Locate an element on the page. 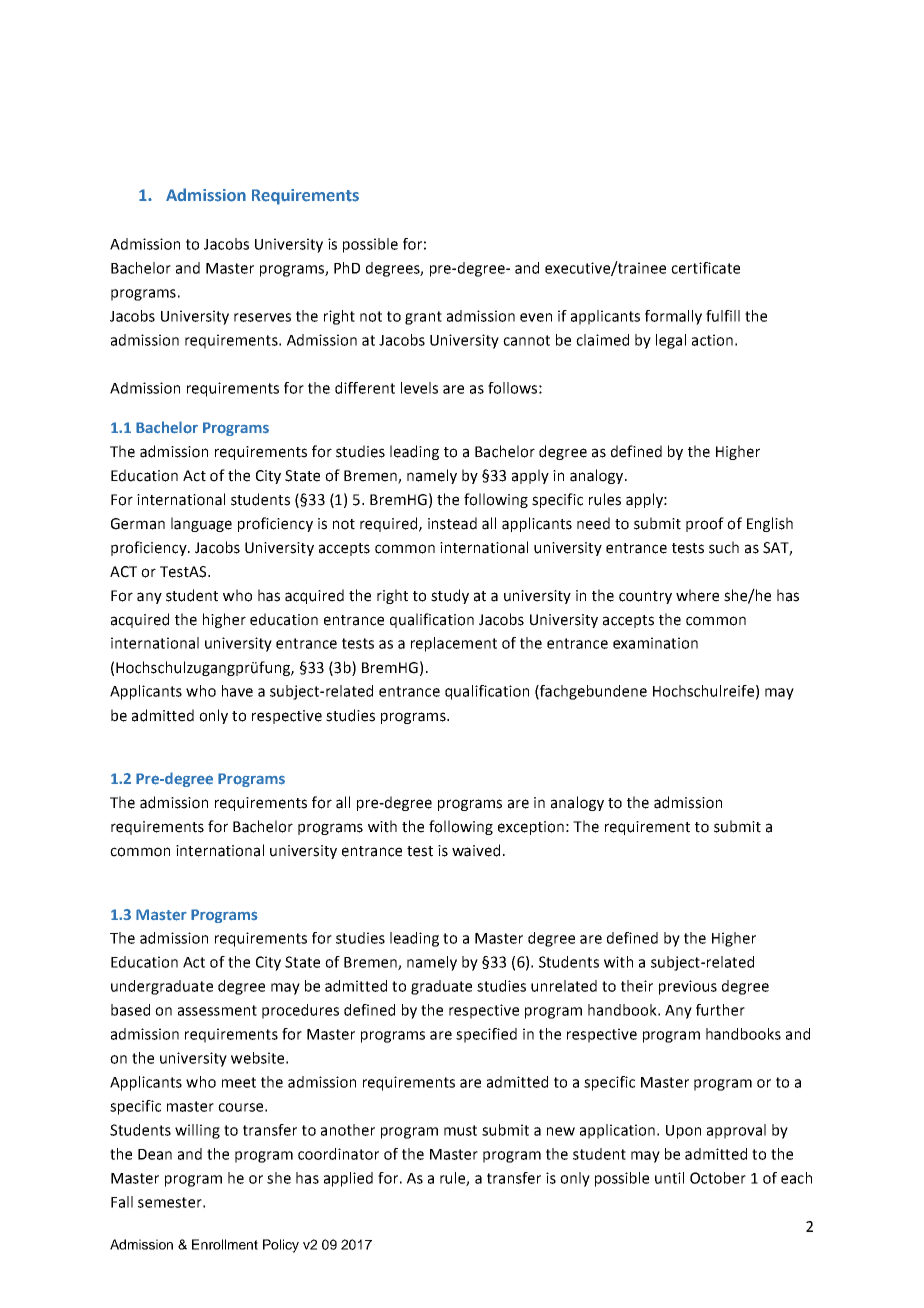 The height and width of the image is (1308, 924). have is located at coordinates (237, 691).
